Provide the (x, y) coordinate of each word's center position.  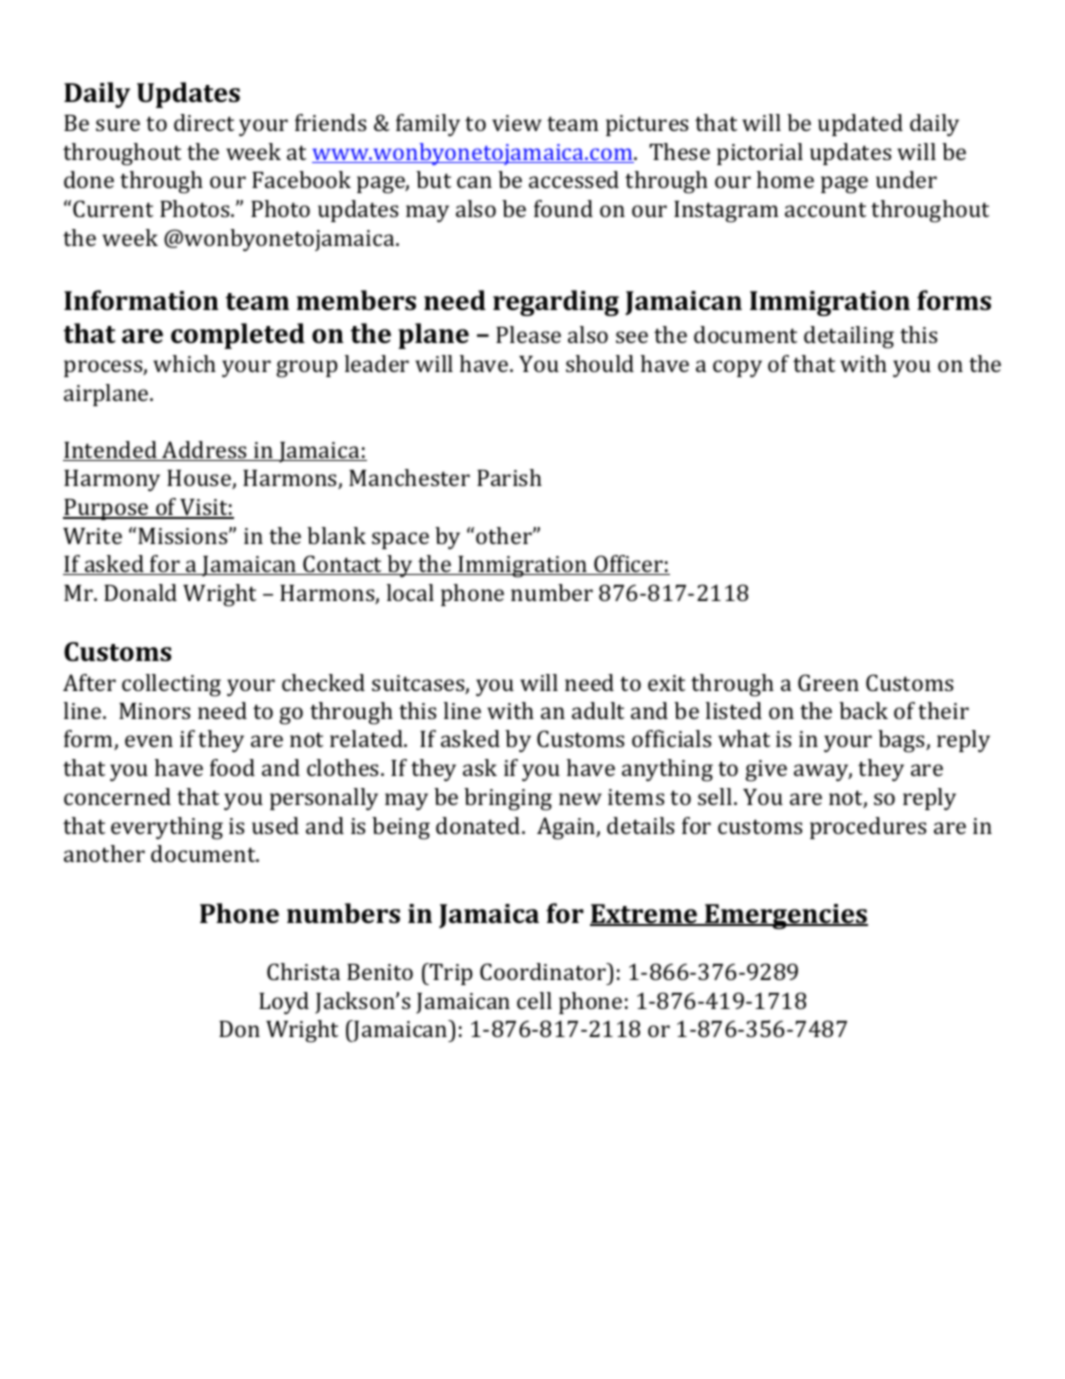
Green (828, 682)
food (232, 767)
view (517, 123)
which (184, 363)
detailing (849, 337)
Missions (184, 536)
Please (528, 334)
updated (860, 125)
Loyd (284, 1003)
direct (204, 122)
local (410, 592)
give (766, 771)
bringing (508, 799)
